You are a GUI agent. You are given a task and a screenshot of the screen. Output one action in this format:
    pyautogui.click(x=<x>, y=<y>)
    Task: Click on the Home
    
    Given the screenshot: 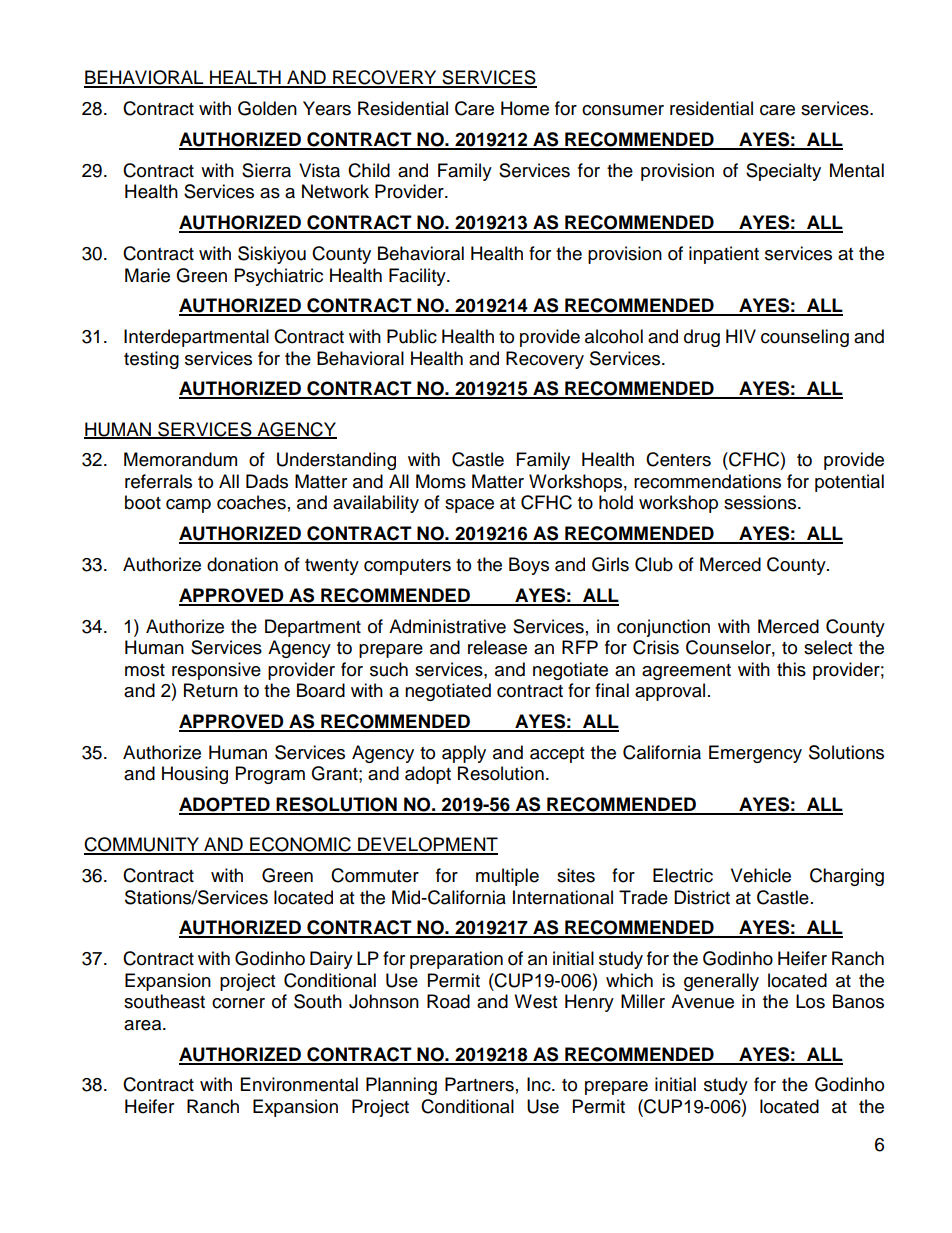 What is the action you would take?
    pyautogui.click(x=525, y=108)
